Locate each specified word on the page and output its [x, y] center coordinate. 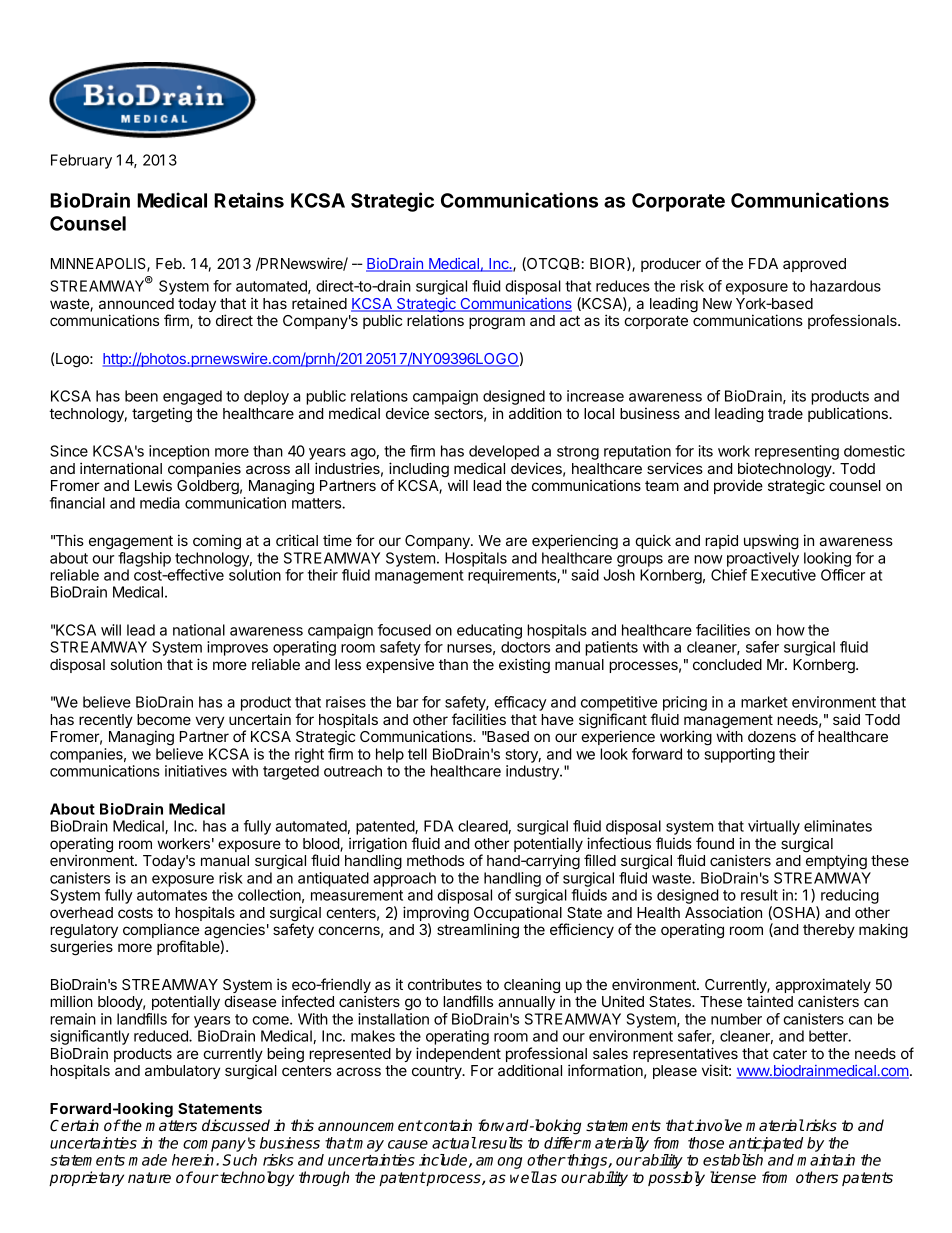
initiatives [196, 771]
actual [454, 1143]
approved [814, 265]
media [160, 503]
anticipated [766, 1144]
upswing [771, 542]
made [148, 1160]
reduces [623, 286]
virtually [774, 827]
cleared [483, 827]
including [419, 471]
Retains [249, 200]
